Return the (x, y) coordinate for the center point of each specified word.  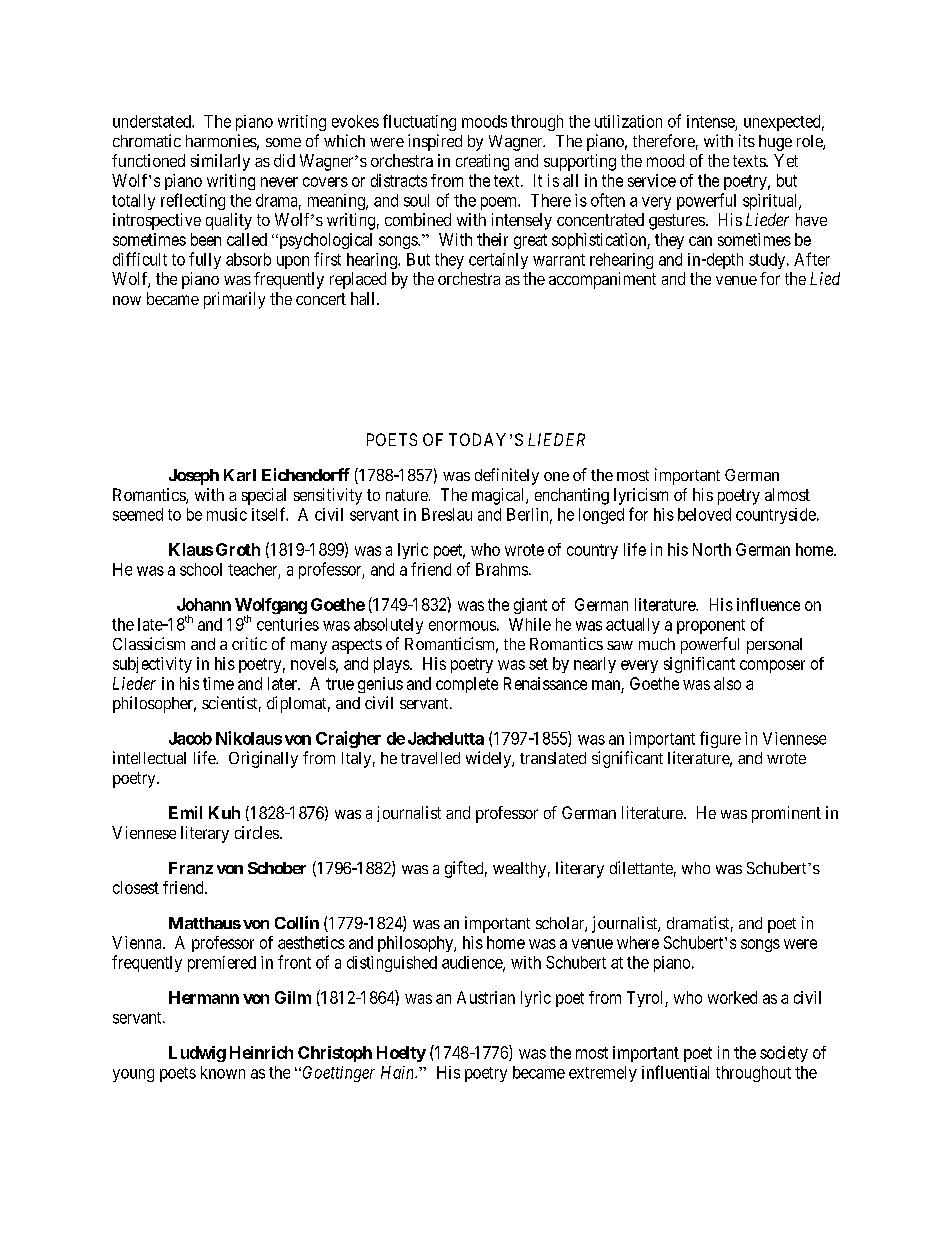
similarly (220, 162)
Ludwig (197, 1054)
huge (775, 143)
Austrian (486, 997)
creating (482, 162)
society (784, 1054)
